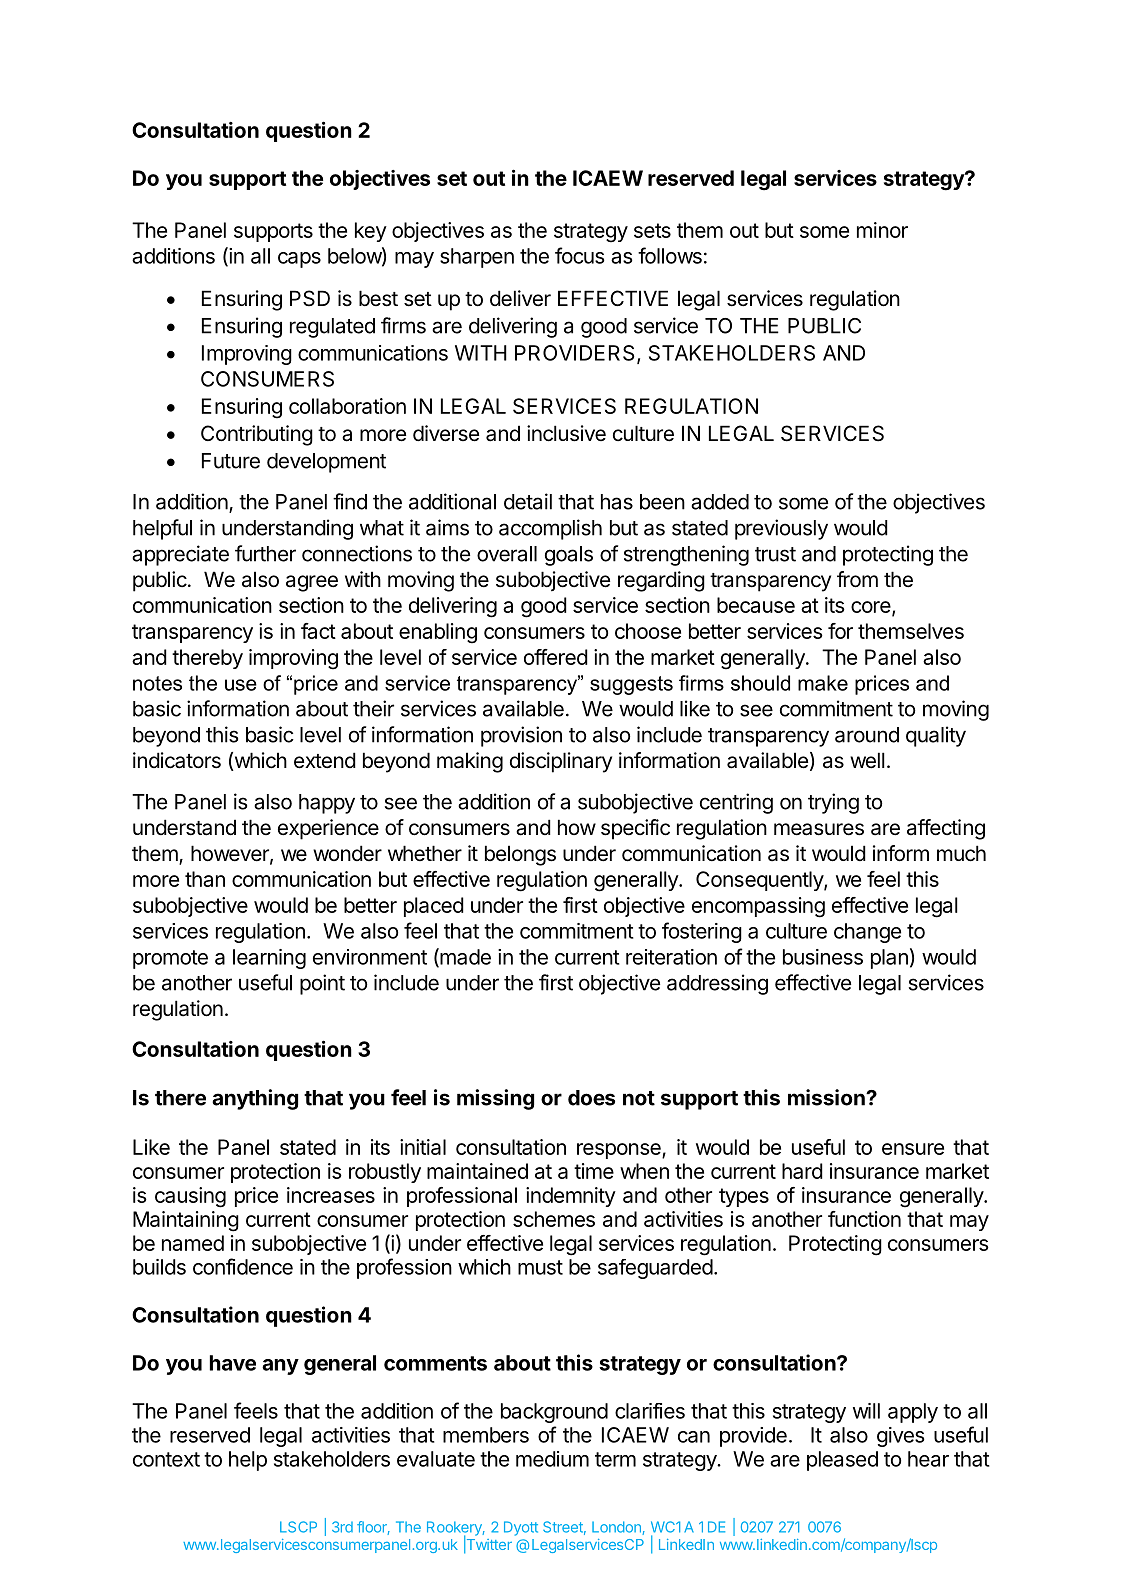  I want to click on than, so click(205, 879).
